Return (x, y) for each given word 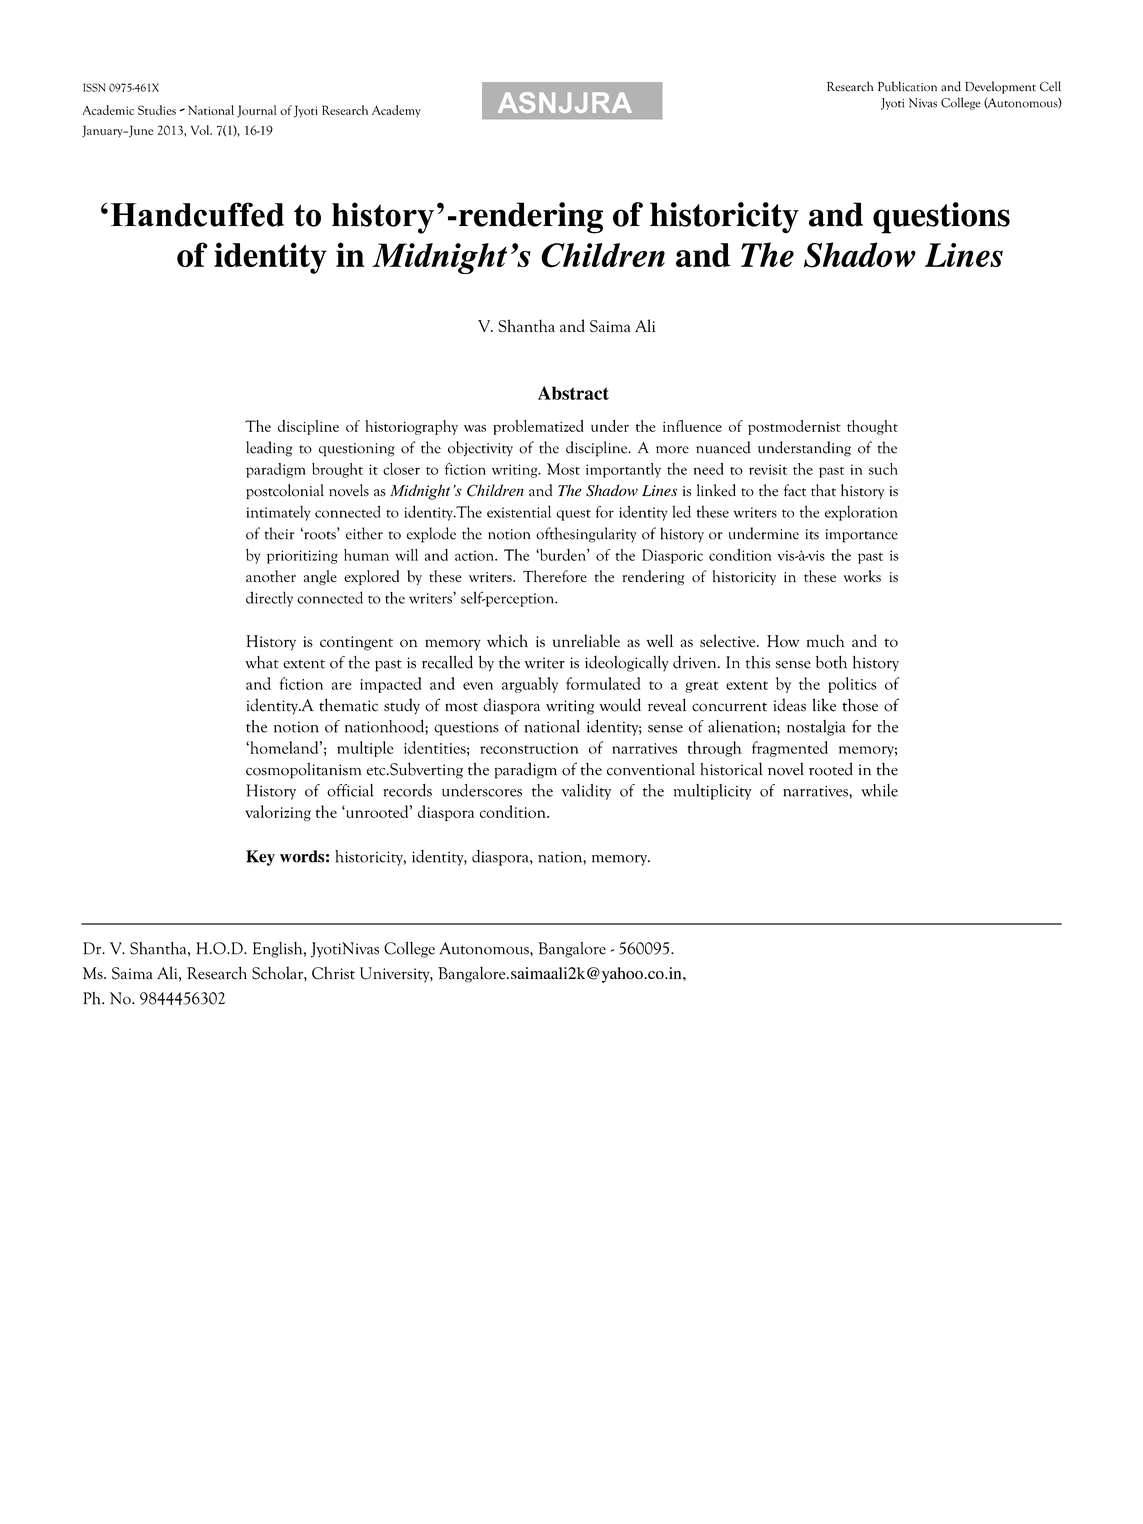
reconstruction (529, 748)
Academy (396, 111)
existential (519, 511)
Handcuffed (197, 214)
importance (862, 536)
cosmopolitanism (303, 770)
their (280, 533)
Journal (257, 111)
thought (872, 427)
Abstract (573, 393)
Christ (333, 973)
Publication (907, 86)
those (860, 705)
